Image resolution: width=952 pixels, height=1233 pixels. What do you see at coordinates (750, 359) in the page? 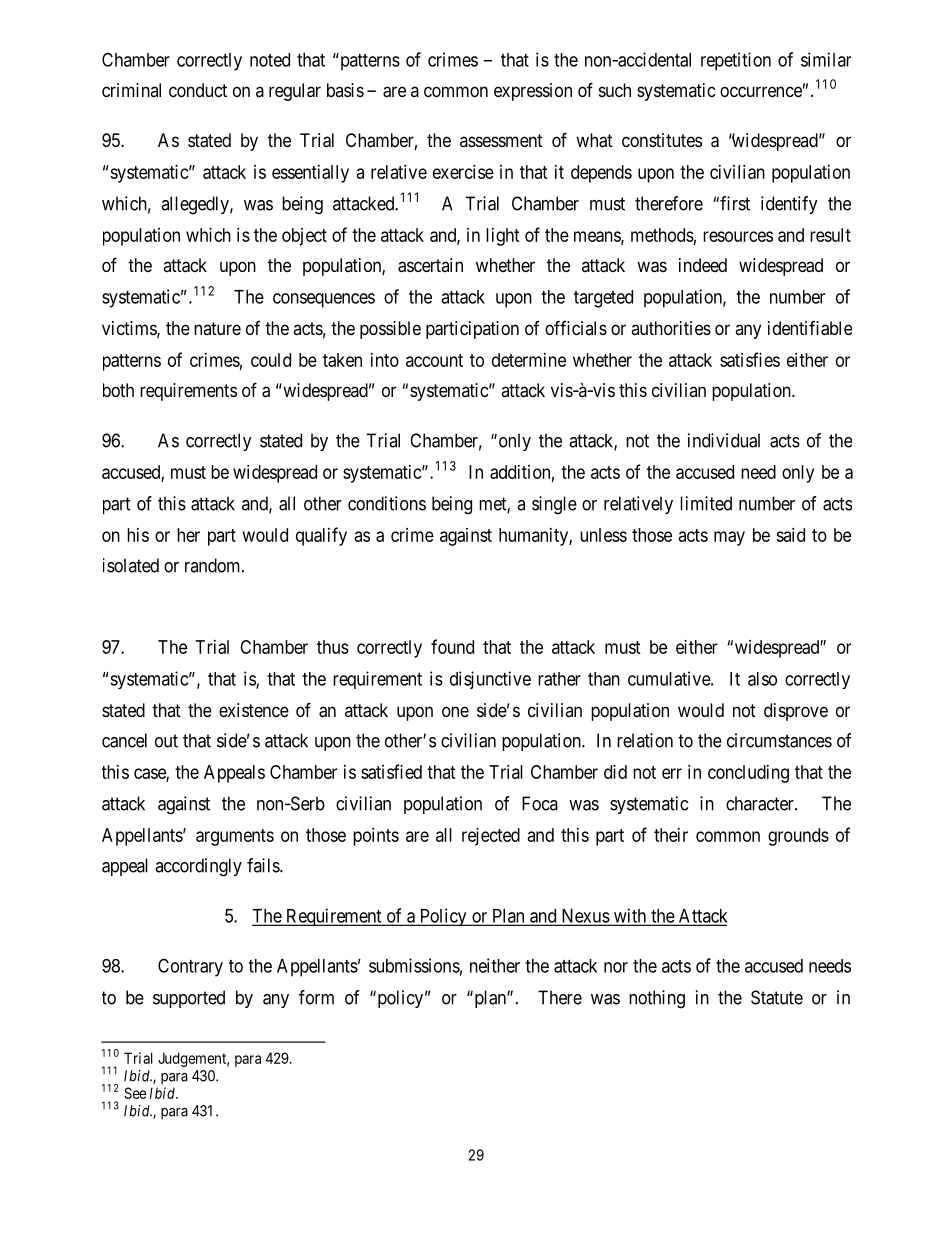
I see `satisfies` at bounding box center [750, 359].
